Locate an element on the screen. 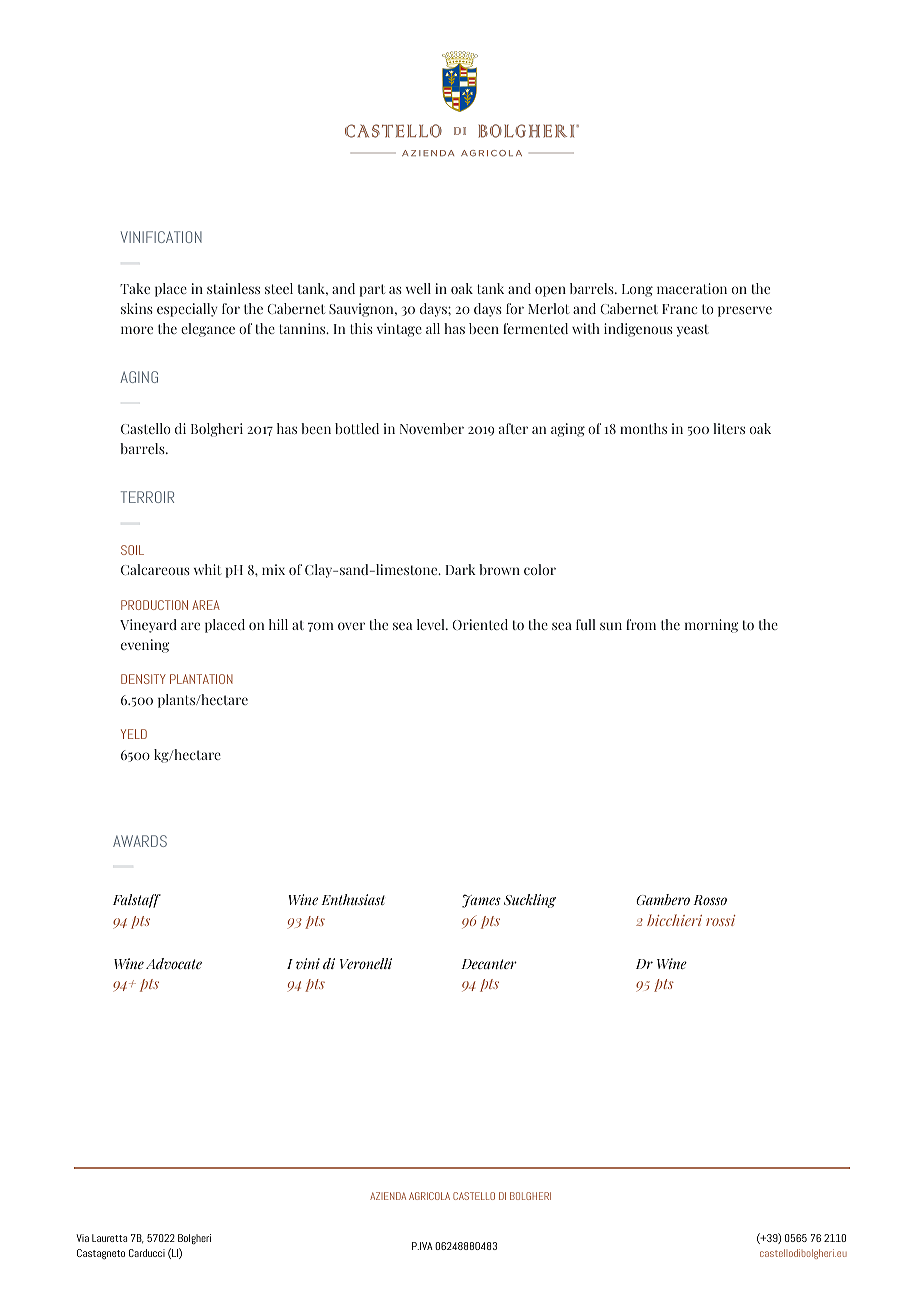 The image size is (924, 1308). AGRICOLA is located at coordinates (429, 1196).
